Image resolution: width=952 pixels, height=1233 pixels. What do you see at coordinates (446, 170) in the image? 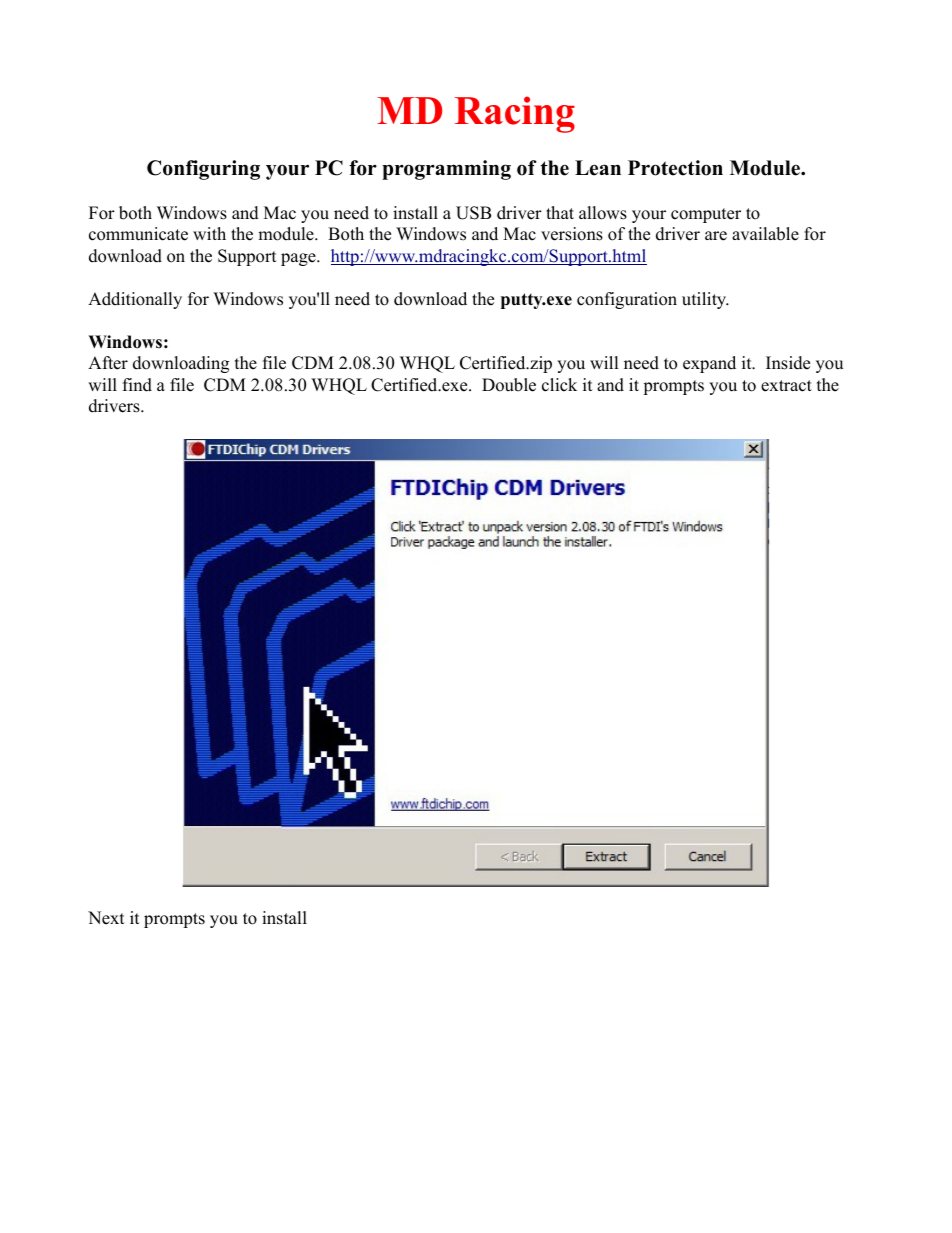
I see `programming` at bounding box center [446, 170].
